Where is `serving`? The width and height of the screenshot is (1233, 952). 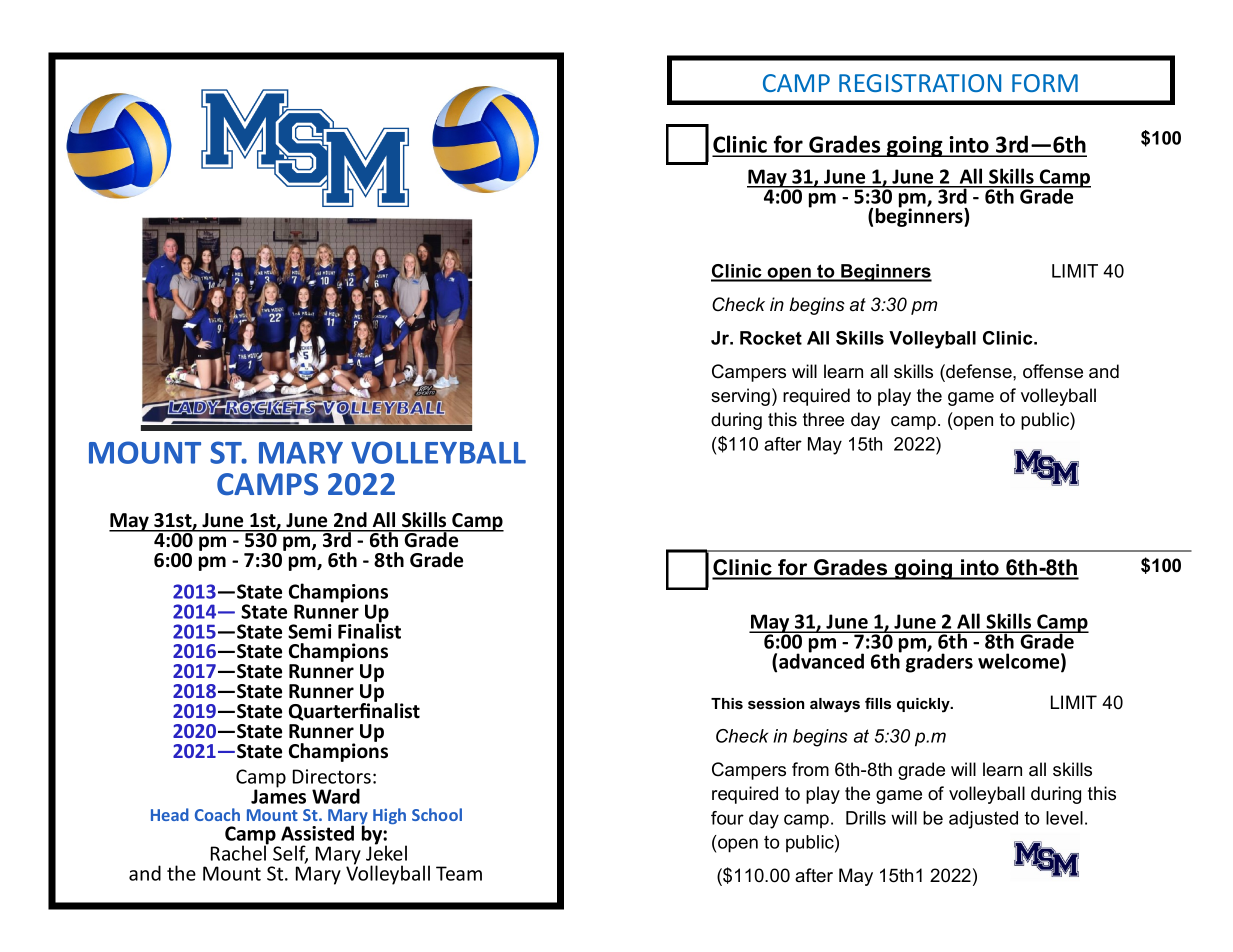
serving is located at coordinates (742, 397).
